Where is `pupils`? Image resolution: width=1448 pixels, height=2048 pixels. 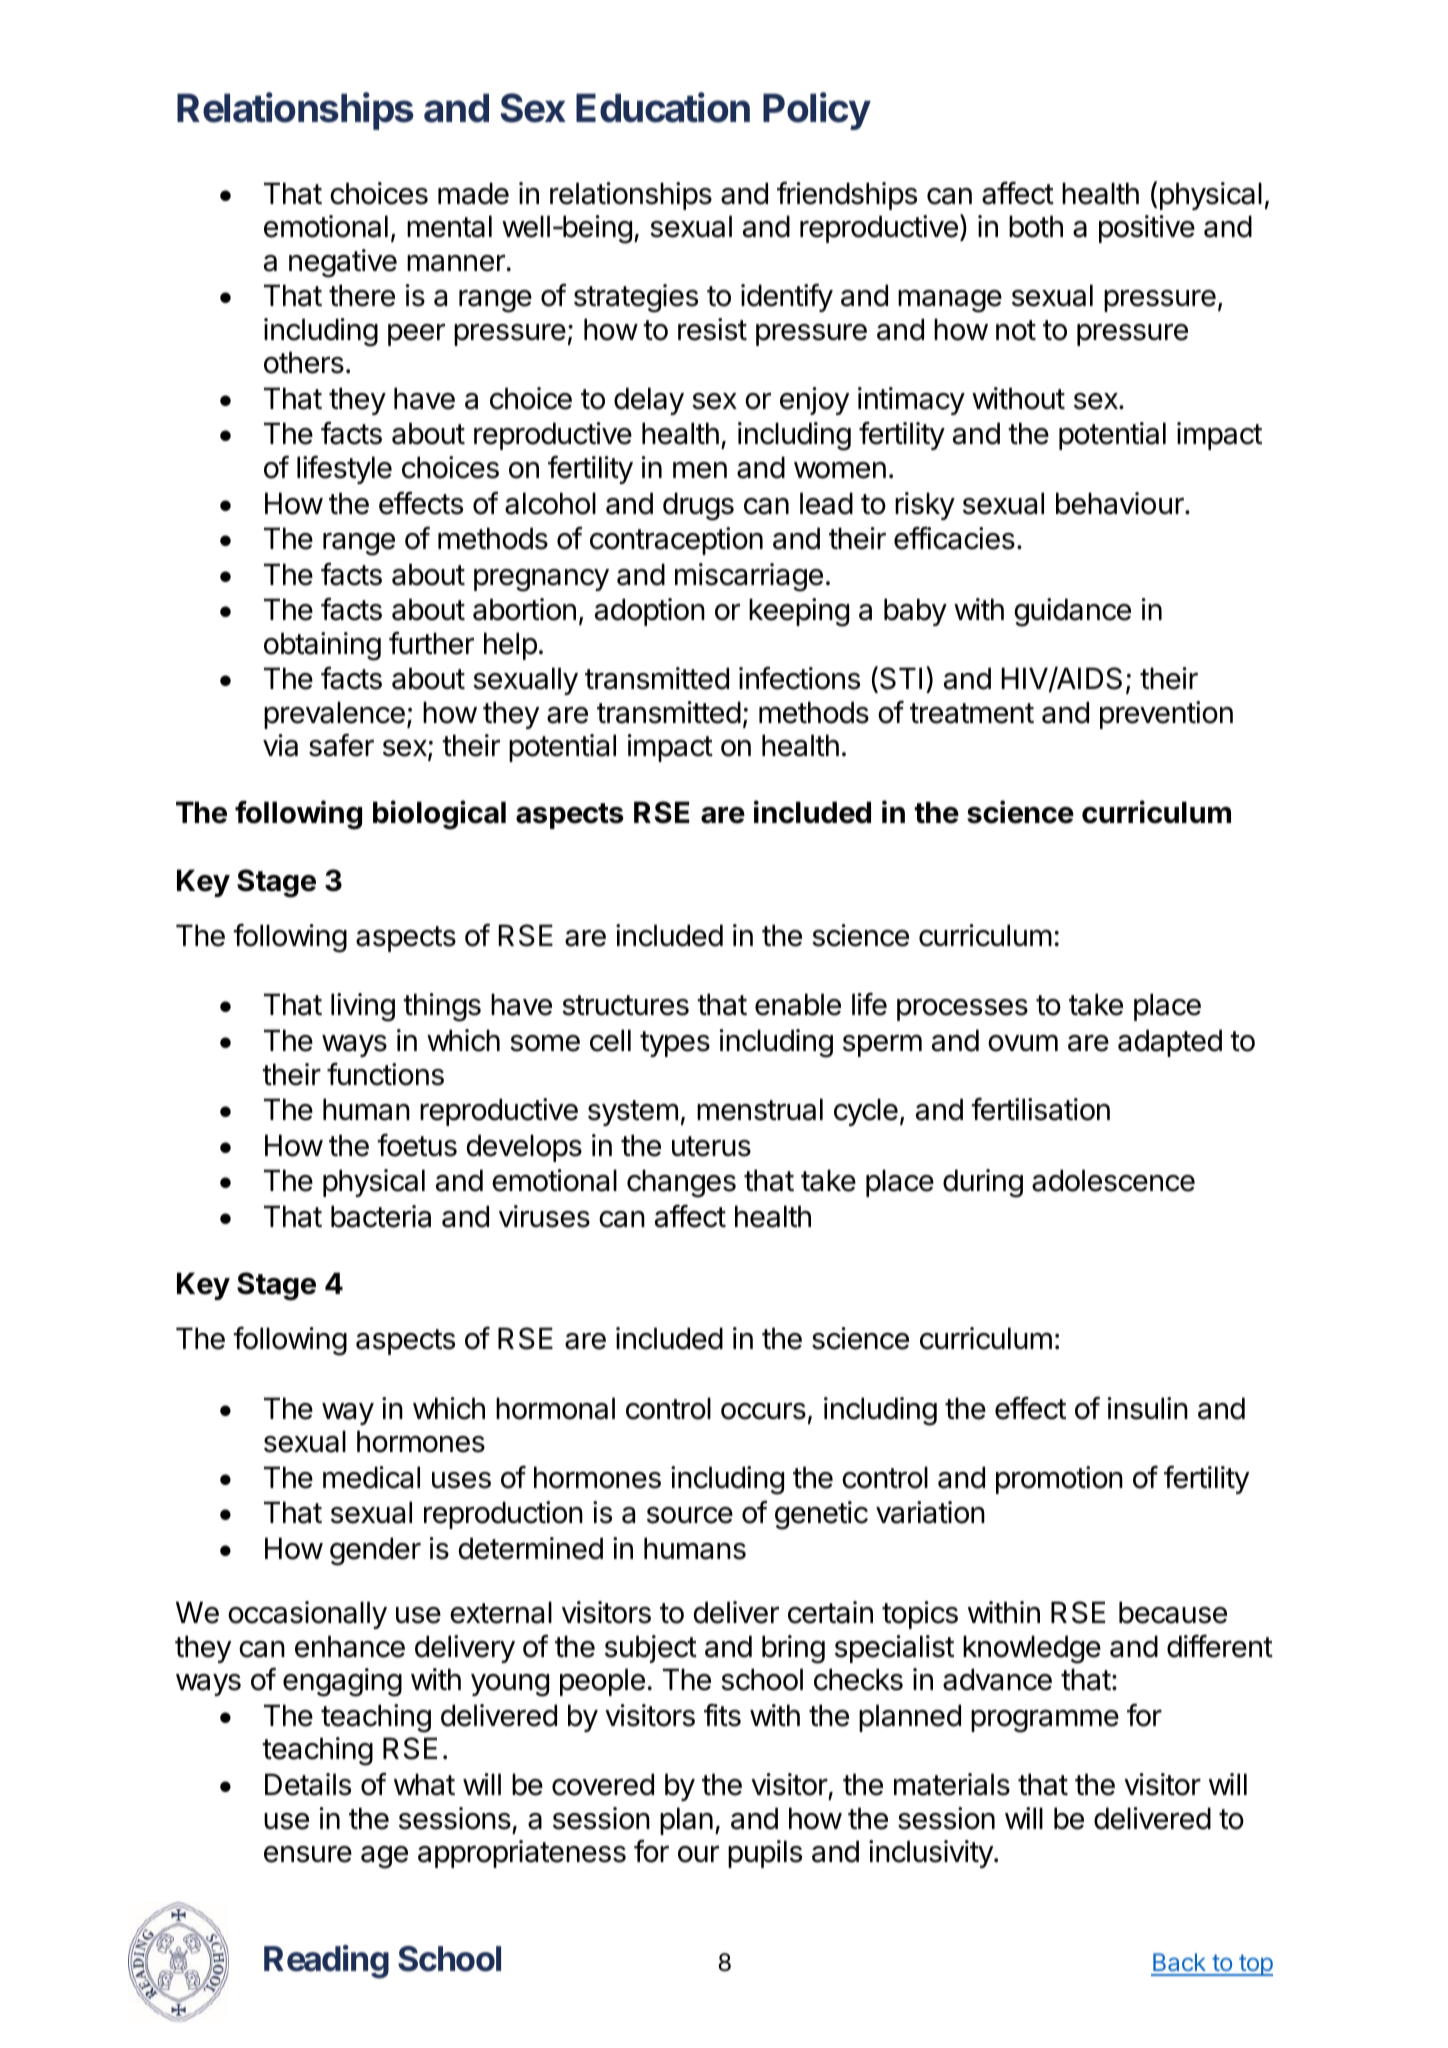
pupils is located at coordinates (765, 1854).
